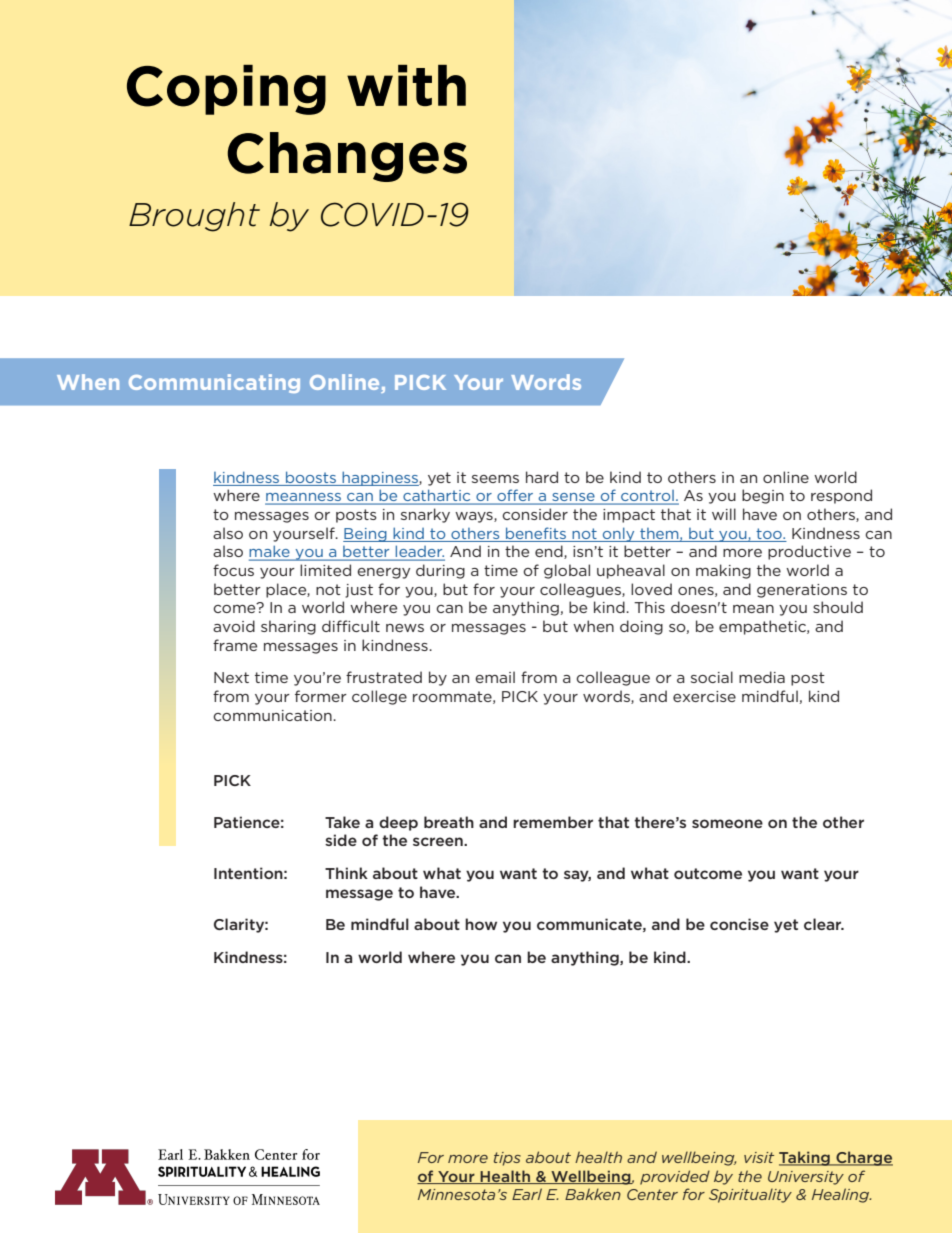 The image size is (952, 1233). I want to click on Coping, so click(226, 90).
